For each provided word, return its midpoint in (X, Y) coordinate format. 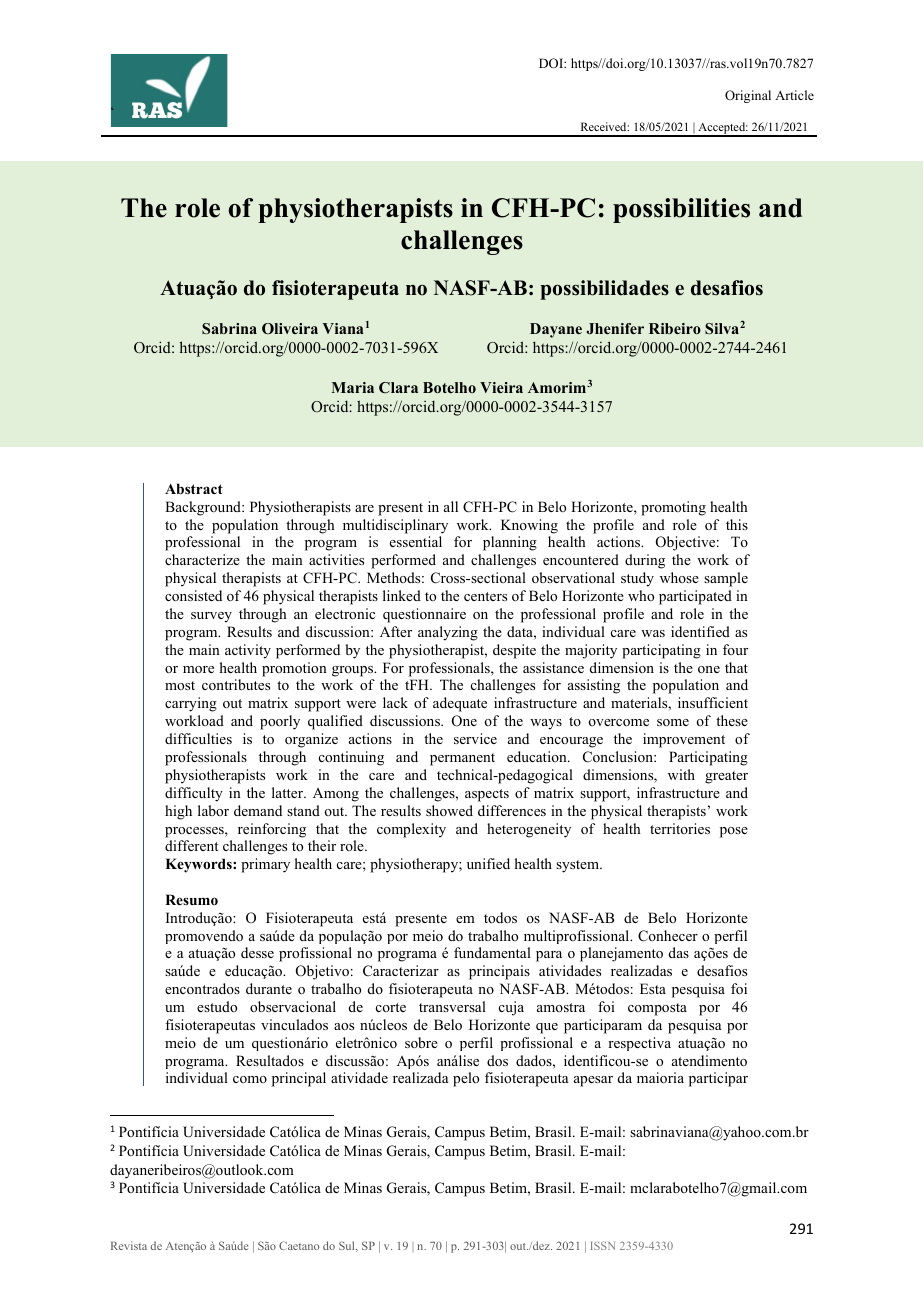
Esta (653, 988)
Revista (129, 1245)
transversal (452, 1006)
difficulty (194, 794)
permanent (462, 759)
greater (726, 777)
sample (726, 579)
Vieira (501, 387)
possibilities (681, 210)
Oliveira (290, 328)
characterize (202, 559)
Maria (352, 387)
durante (269, 988)
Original (748, 96)
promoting (673, 508)
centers (485, 596)
